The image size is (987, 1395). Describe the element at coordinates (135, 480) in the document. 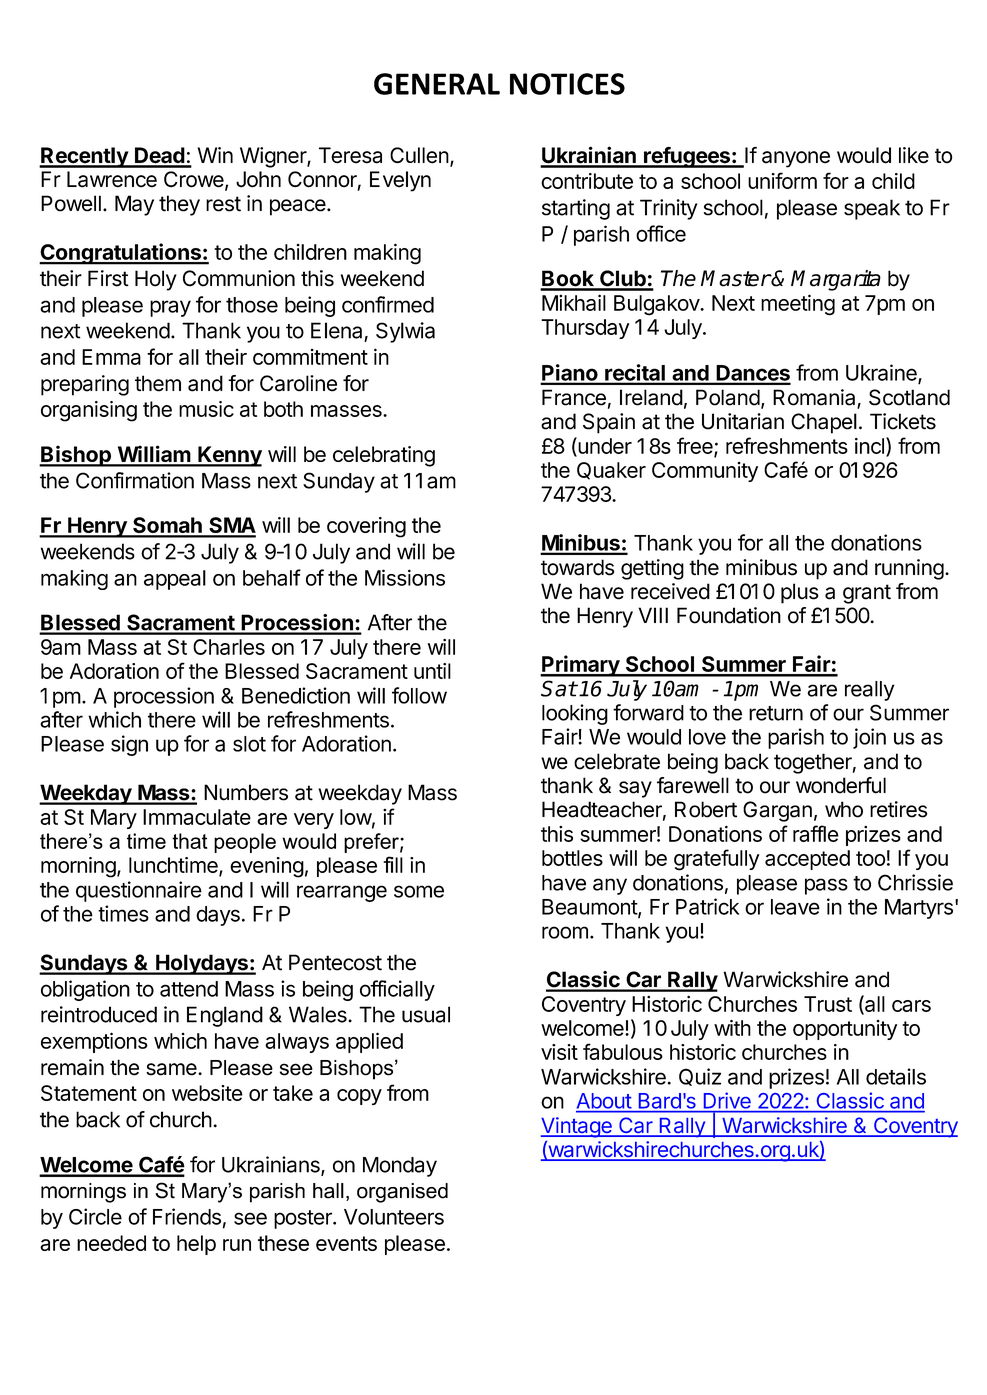

I see `Confirmation` at that location.
